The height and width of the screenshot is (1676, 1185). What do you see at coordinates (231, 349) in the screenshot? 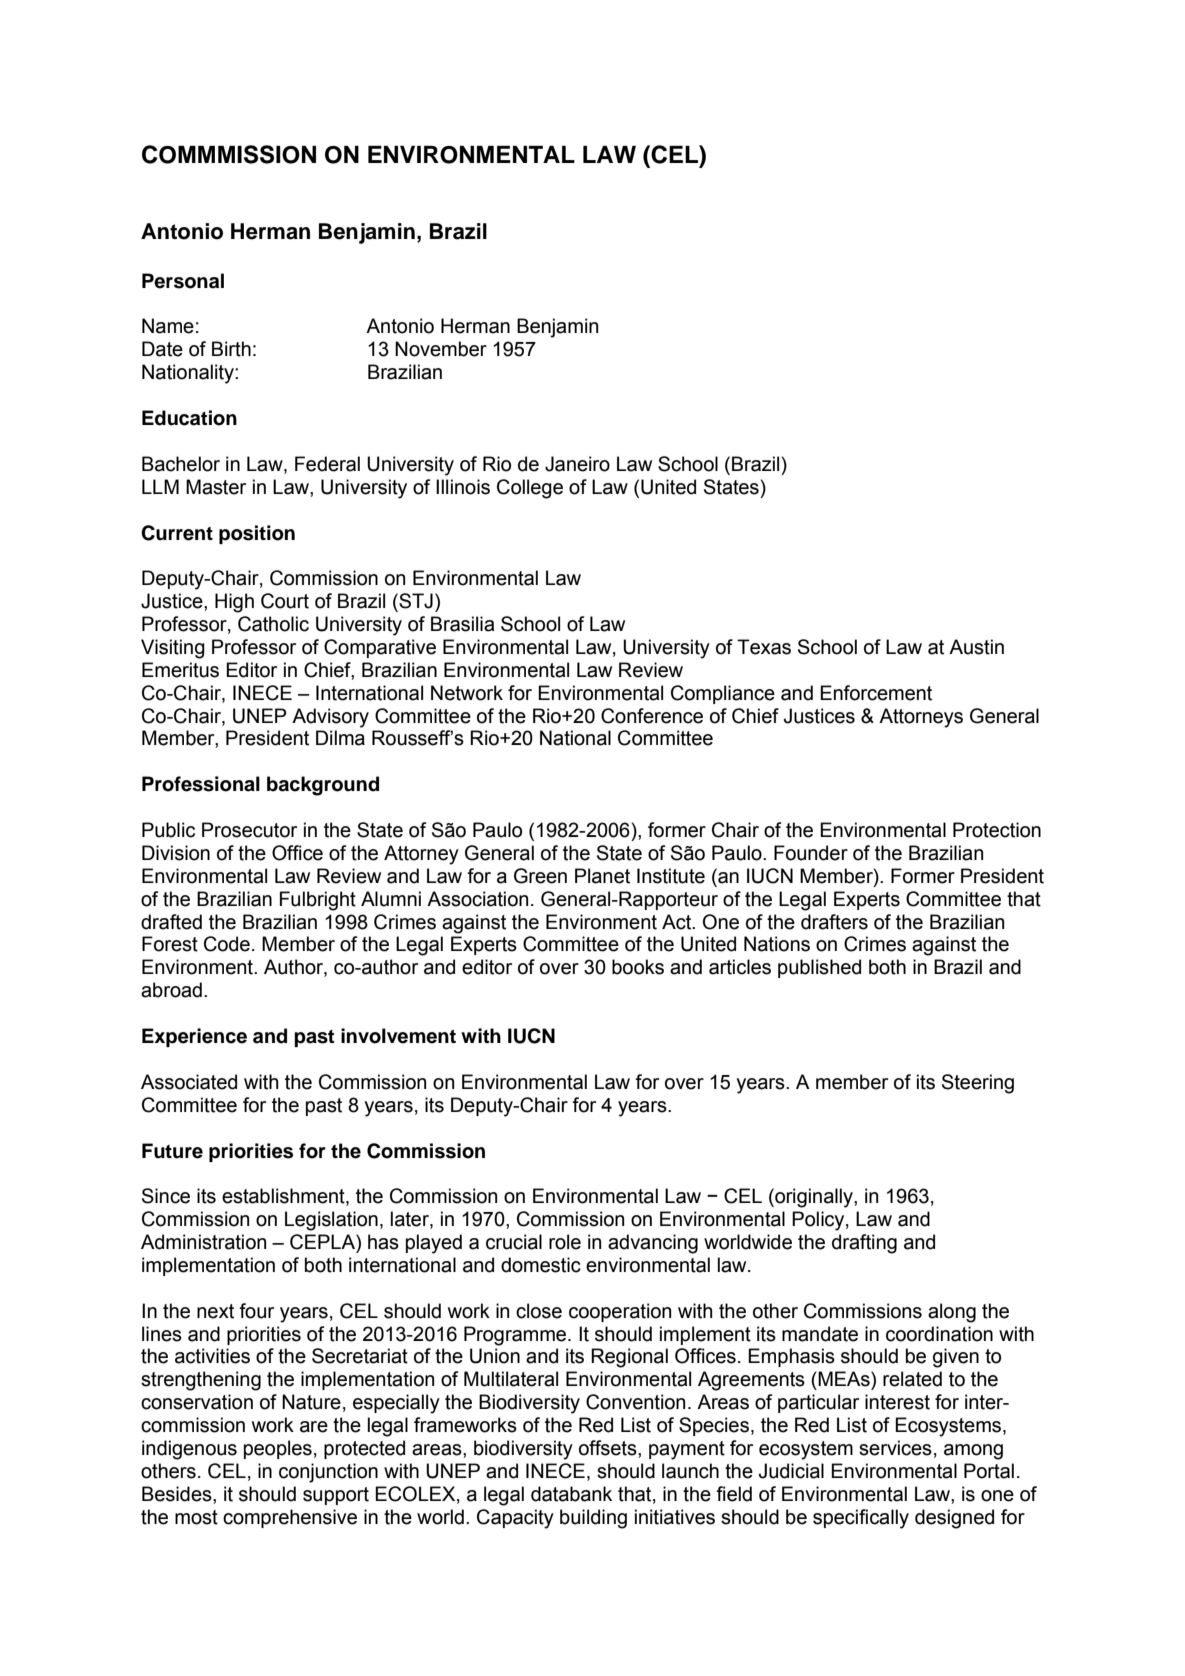
I see `Birth` at bounding box center [231, 349].
